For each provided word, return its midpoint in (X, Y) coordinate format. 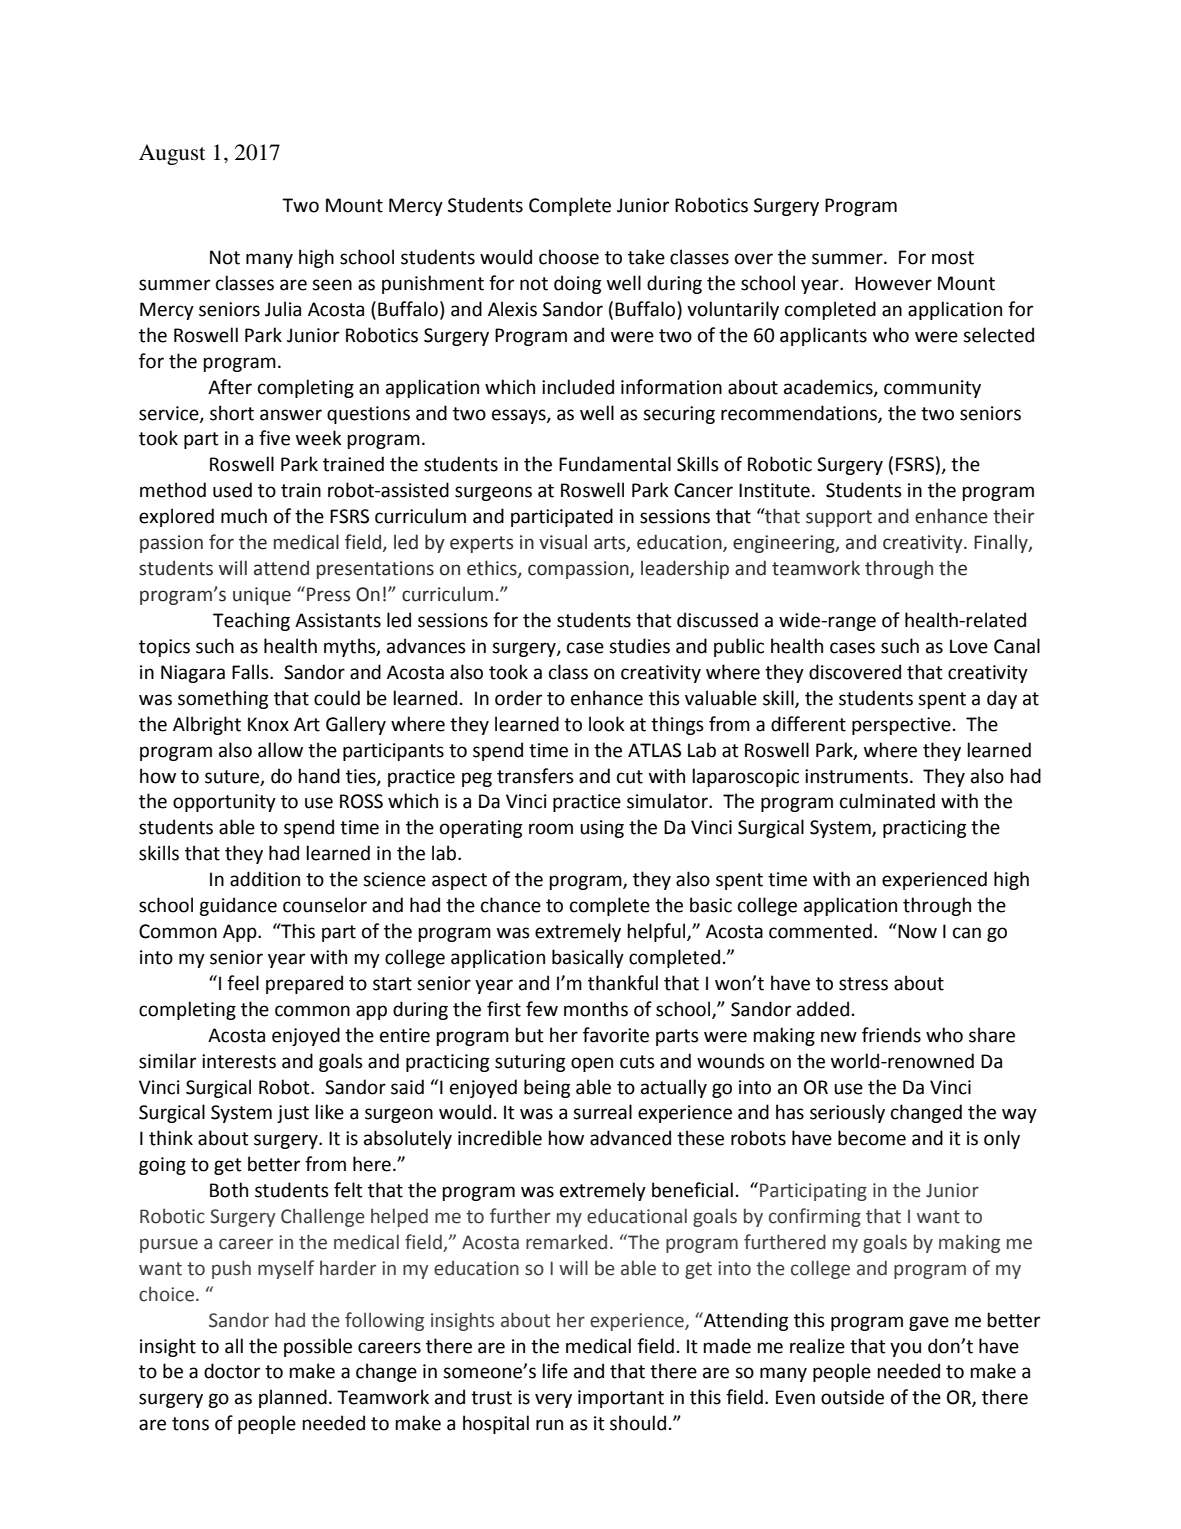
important (621, 1399)
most (953, 258)
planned (293, 1398)
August (172, 154)
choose (569, 257)
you (905, 1349)
